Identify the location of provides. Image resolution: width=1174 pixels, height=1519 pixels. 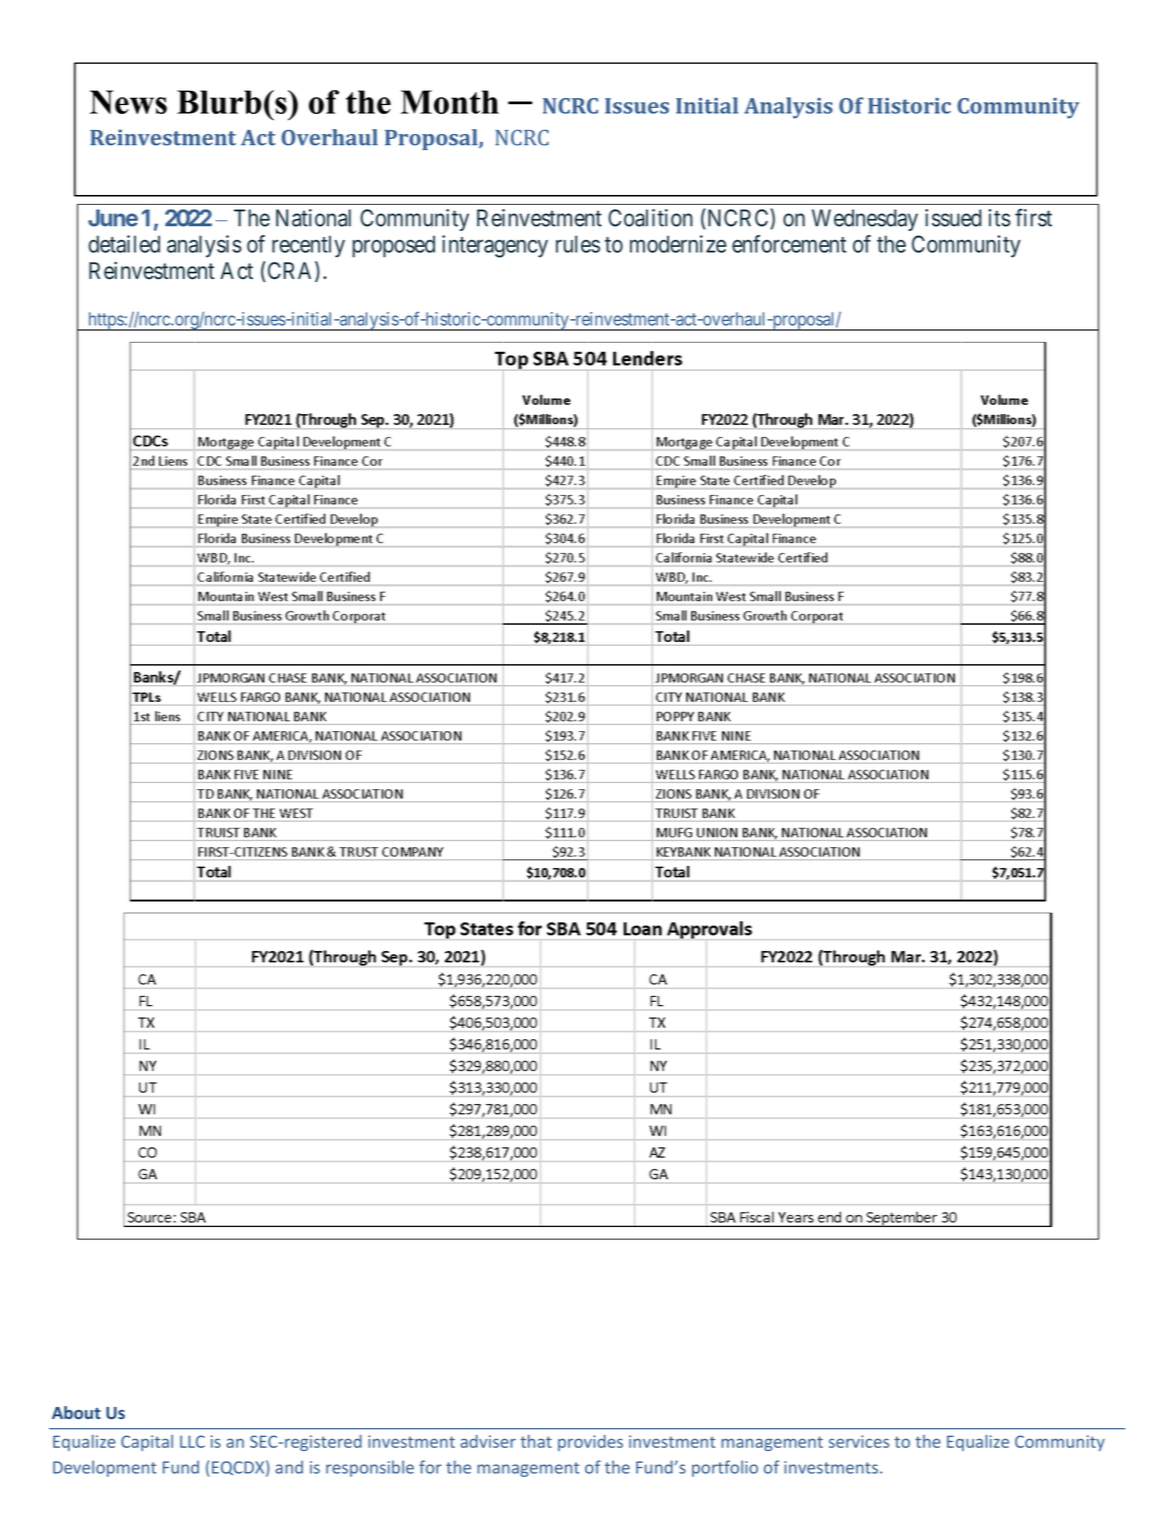
(590, 1443).
